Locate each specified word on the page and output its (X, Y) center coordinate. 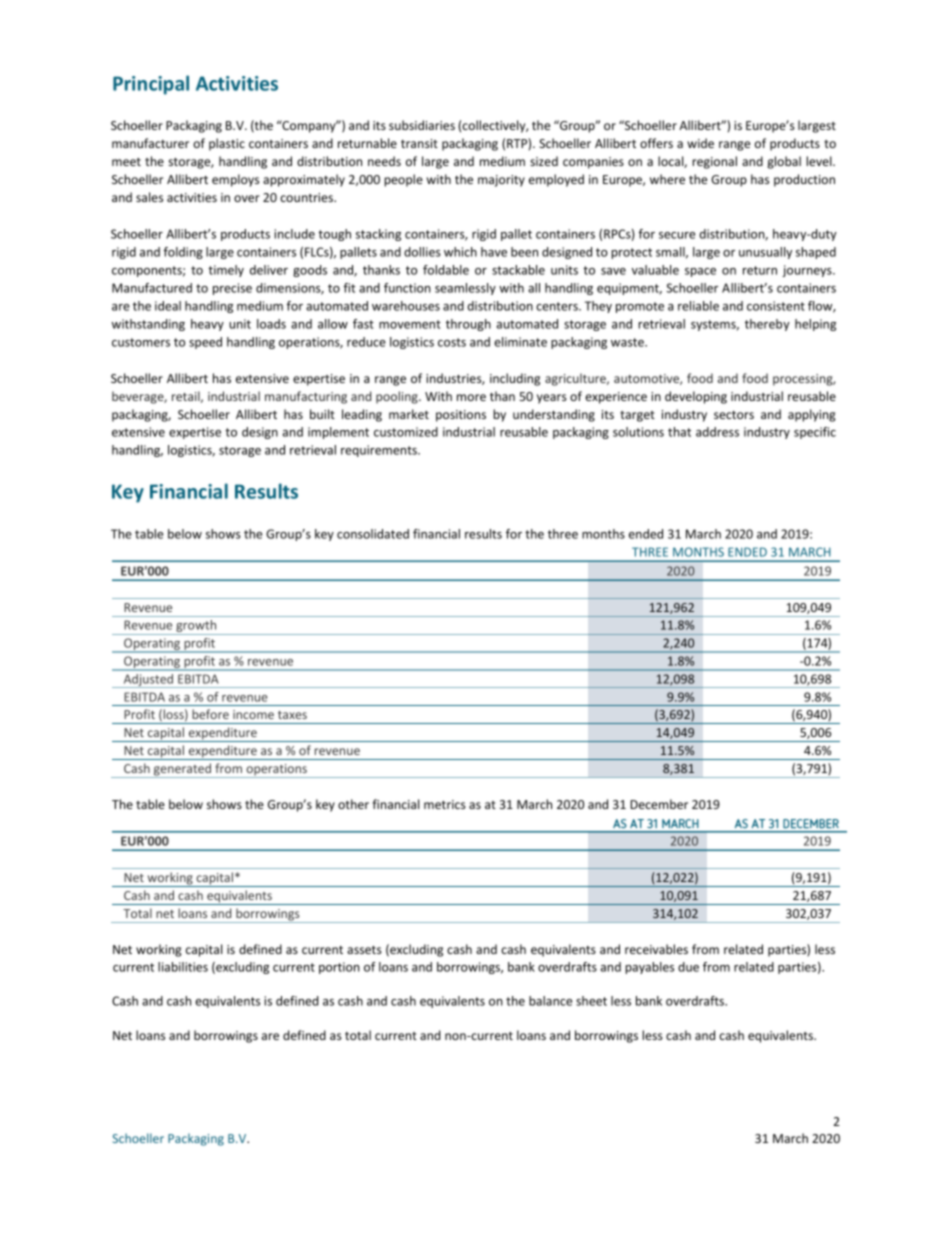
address (717, 432)
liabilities (183, 967)
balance (550, 1001)
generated (183, 770)
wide (700, 143)
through (468, 325)
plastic (227, 144)
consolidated (373, 534)
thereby (767, 325)
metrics (445, 804)
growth (196, 627)
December (659, 804)
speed (205, 343)
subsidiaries (422, 125)
